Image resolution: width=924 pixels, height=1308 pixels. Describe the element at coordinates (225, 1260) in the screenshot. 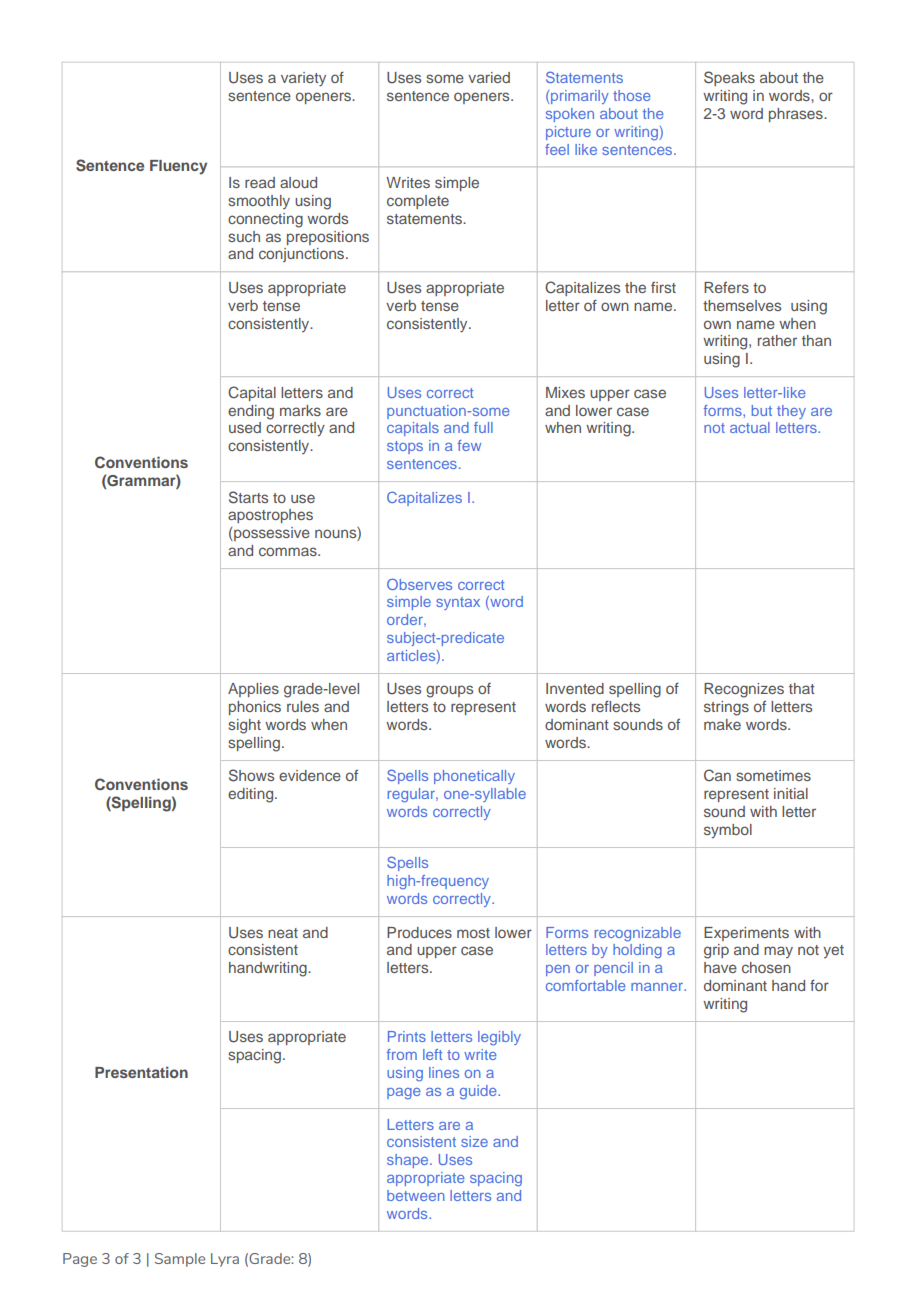

I see `Lyra` at that location.
